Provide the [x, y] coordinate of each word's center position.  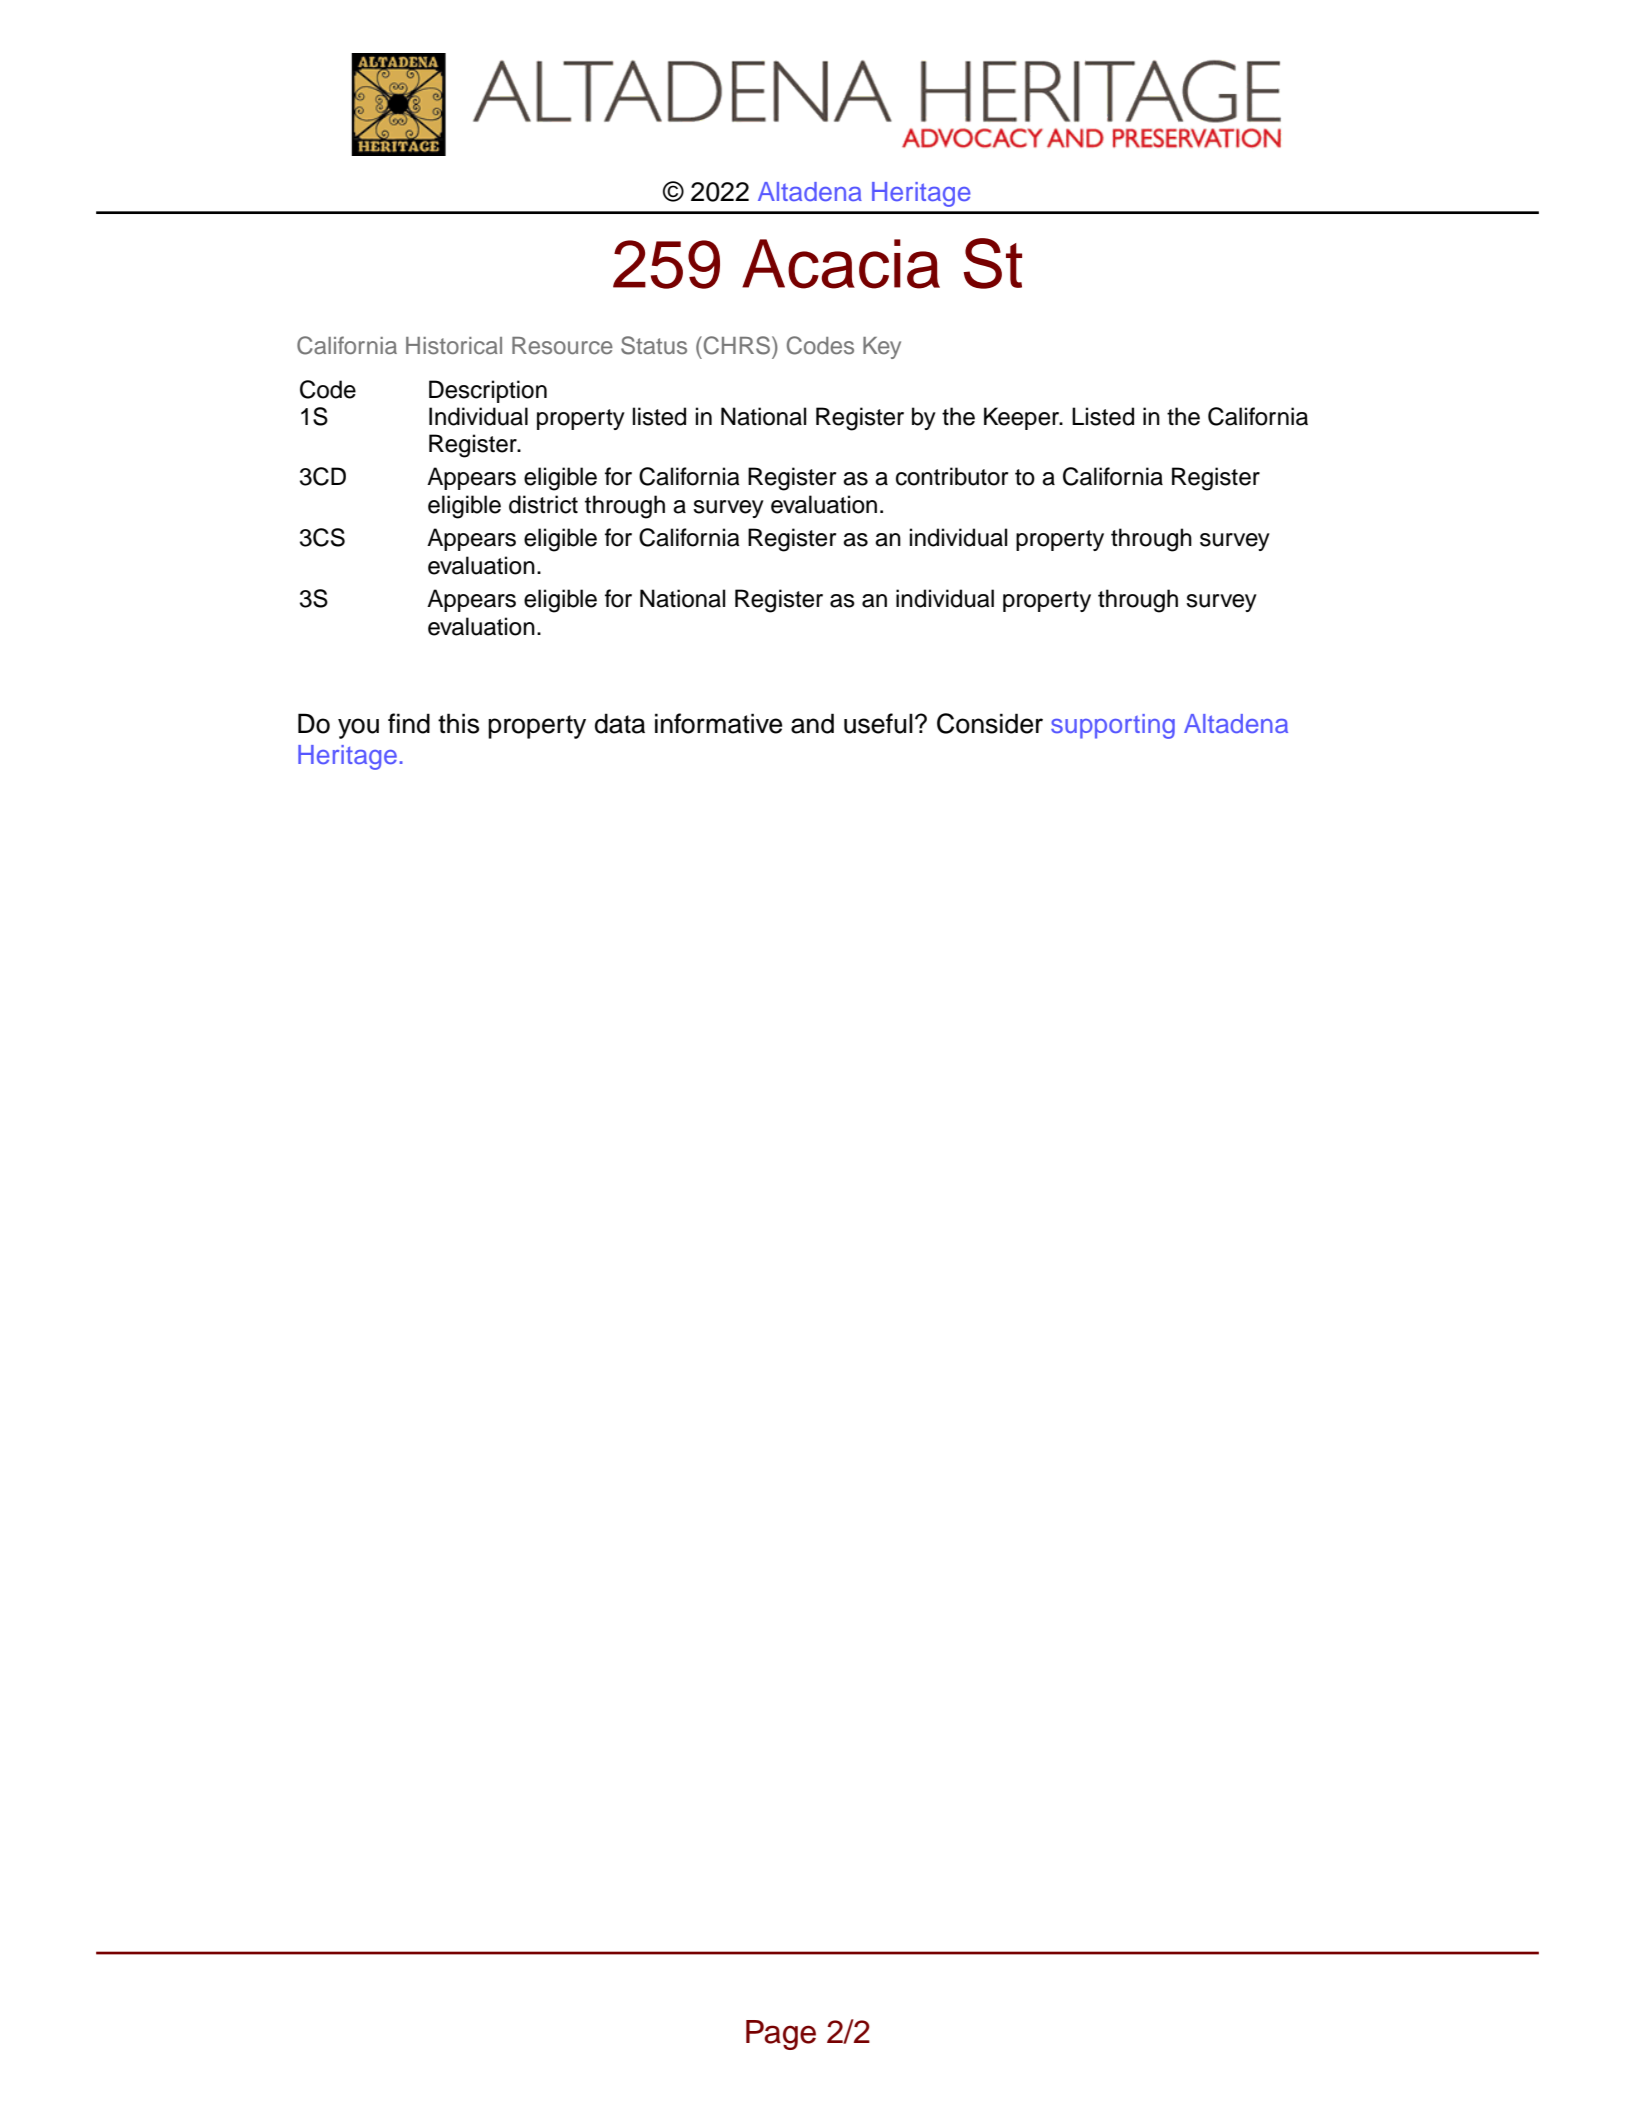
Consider [990, 723]
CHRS [737, 345]
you [358, 728]
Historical [454, 346]
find [409, 723]
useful [878, 723]
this [458, 723]
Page [781, 2035]
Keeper [1023, 418]
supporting [1113, 726]
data [620, 723]
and [812, 723]
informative [718, 723]
